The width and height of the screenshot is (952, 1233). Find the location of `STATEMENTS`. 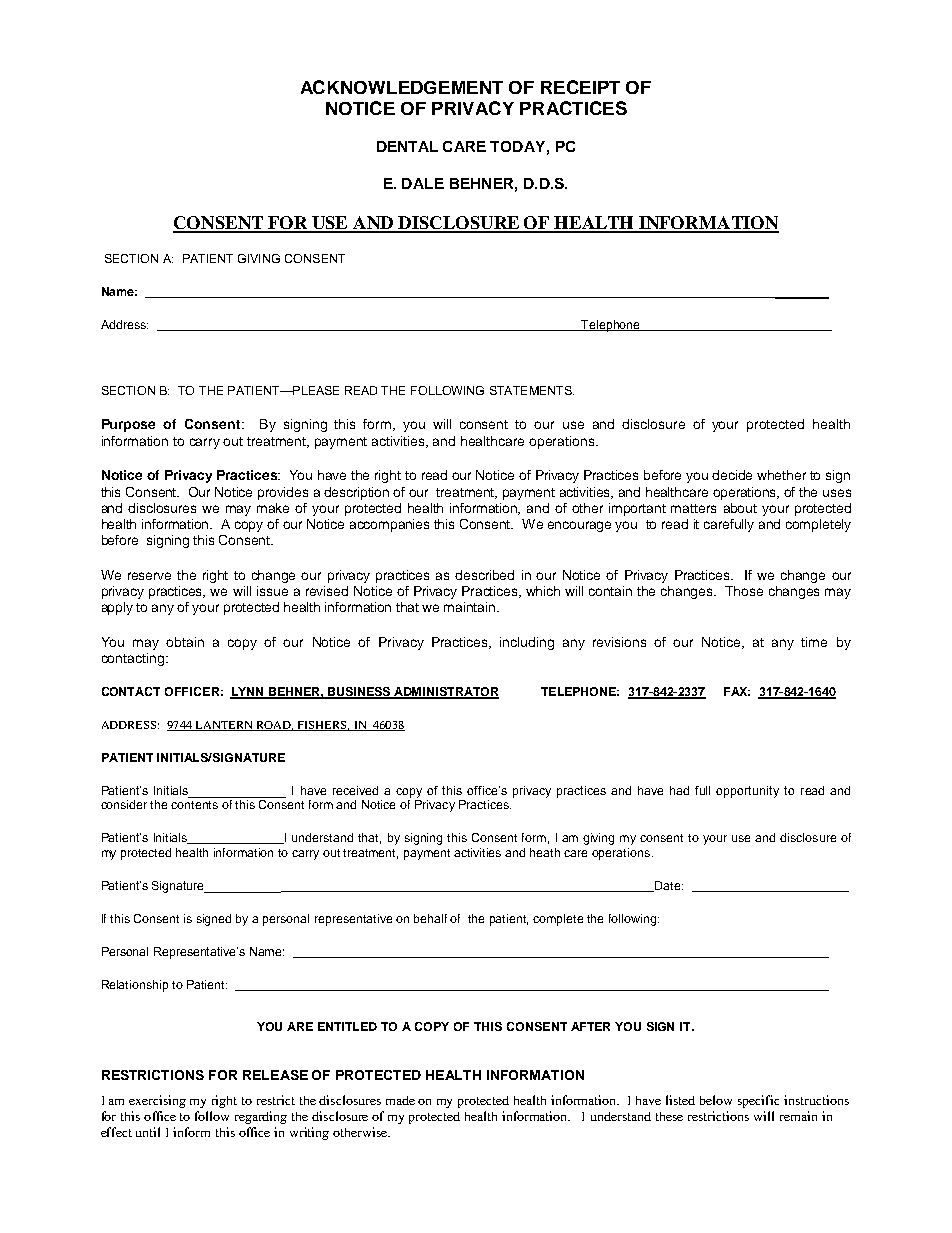

STATEMENTS is located at coordinates (532, 390).
